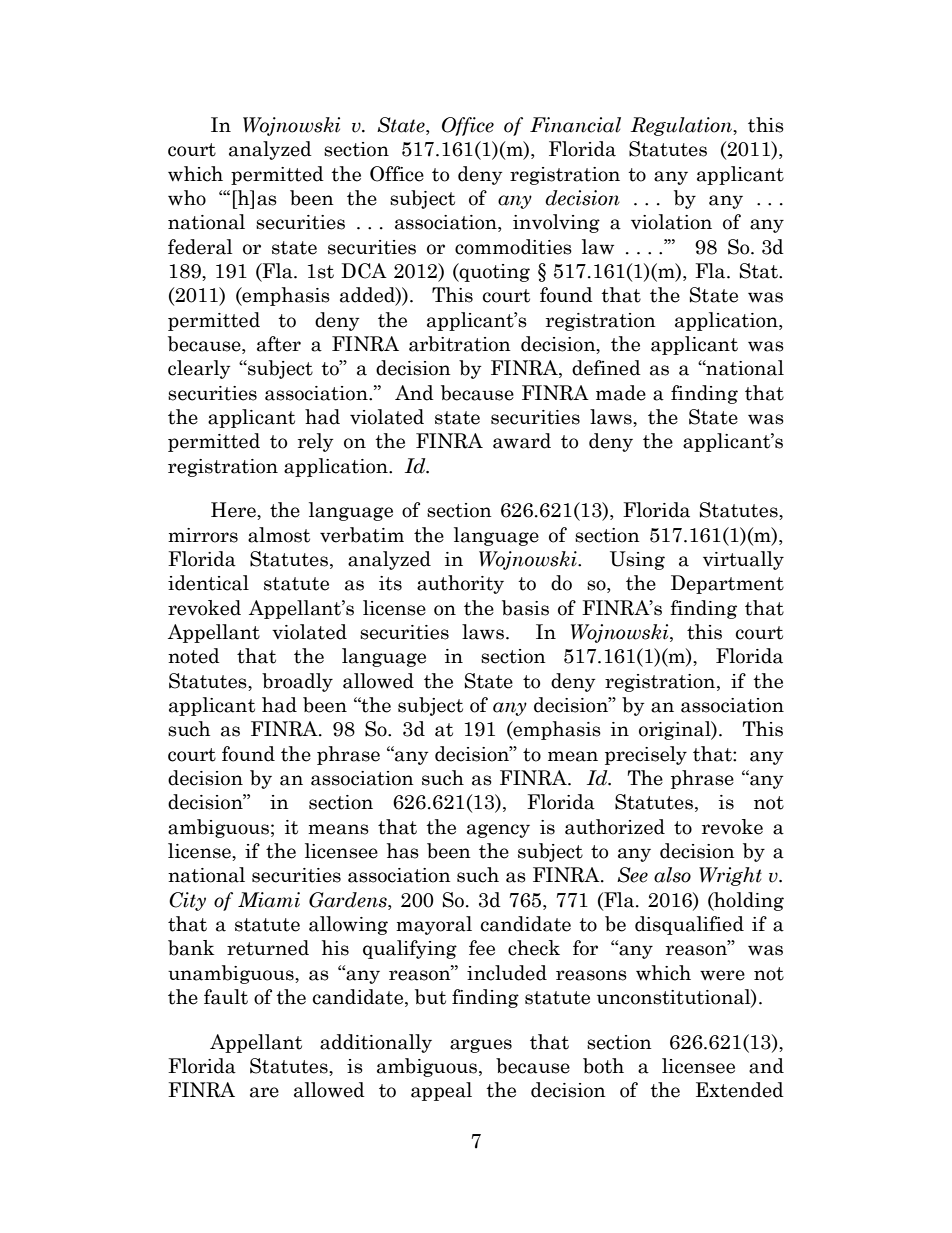  I want to click on made, so click(621, 393).
